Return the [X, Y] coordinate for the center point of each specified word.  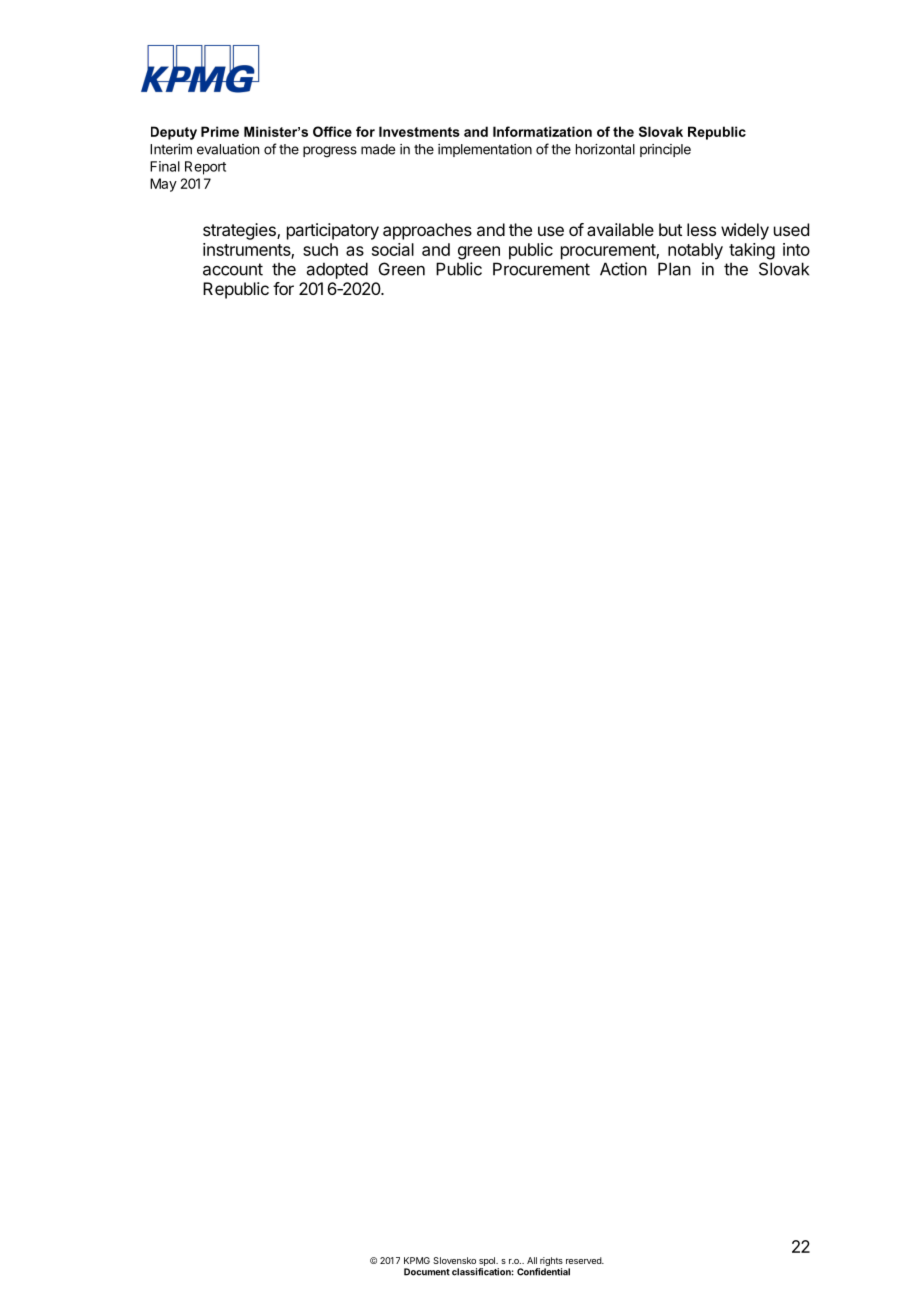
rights [550, 1263]
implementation [485, 150]
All [532, 1260]
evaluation [228, 149]
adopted [337, 270]
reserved [584, 1260]
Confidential [543, 1272]
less [701, 229]
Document [427, 1272]
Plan [674, 269]
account [233, 269]
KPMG [417, 1260]
